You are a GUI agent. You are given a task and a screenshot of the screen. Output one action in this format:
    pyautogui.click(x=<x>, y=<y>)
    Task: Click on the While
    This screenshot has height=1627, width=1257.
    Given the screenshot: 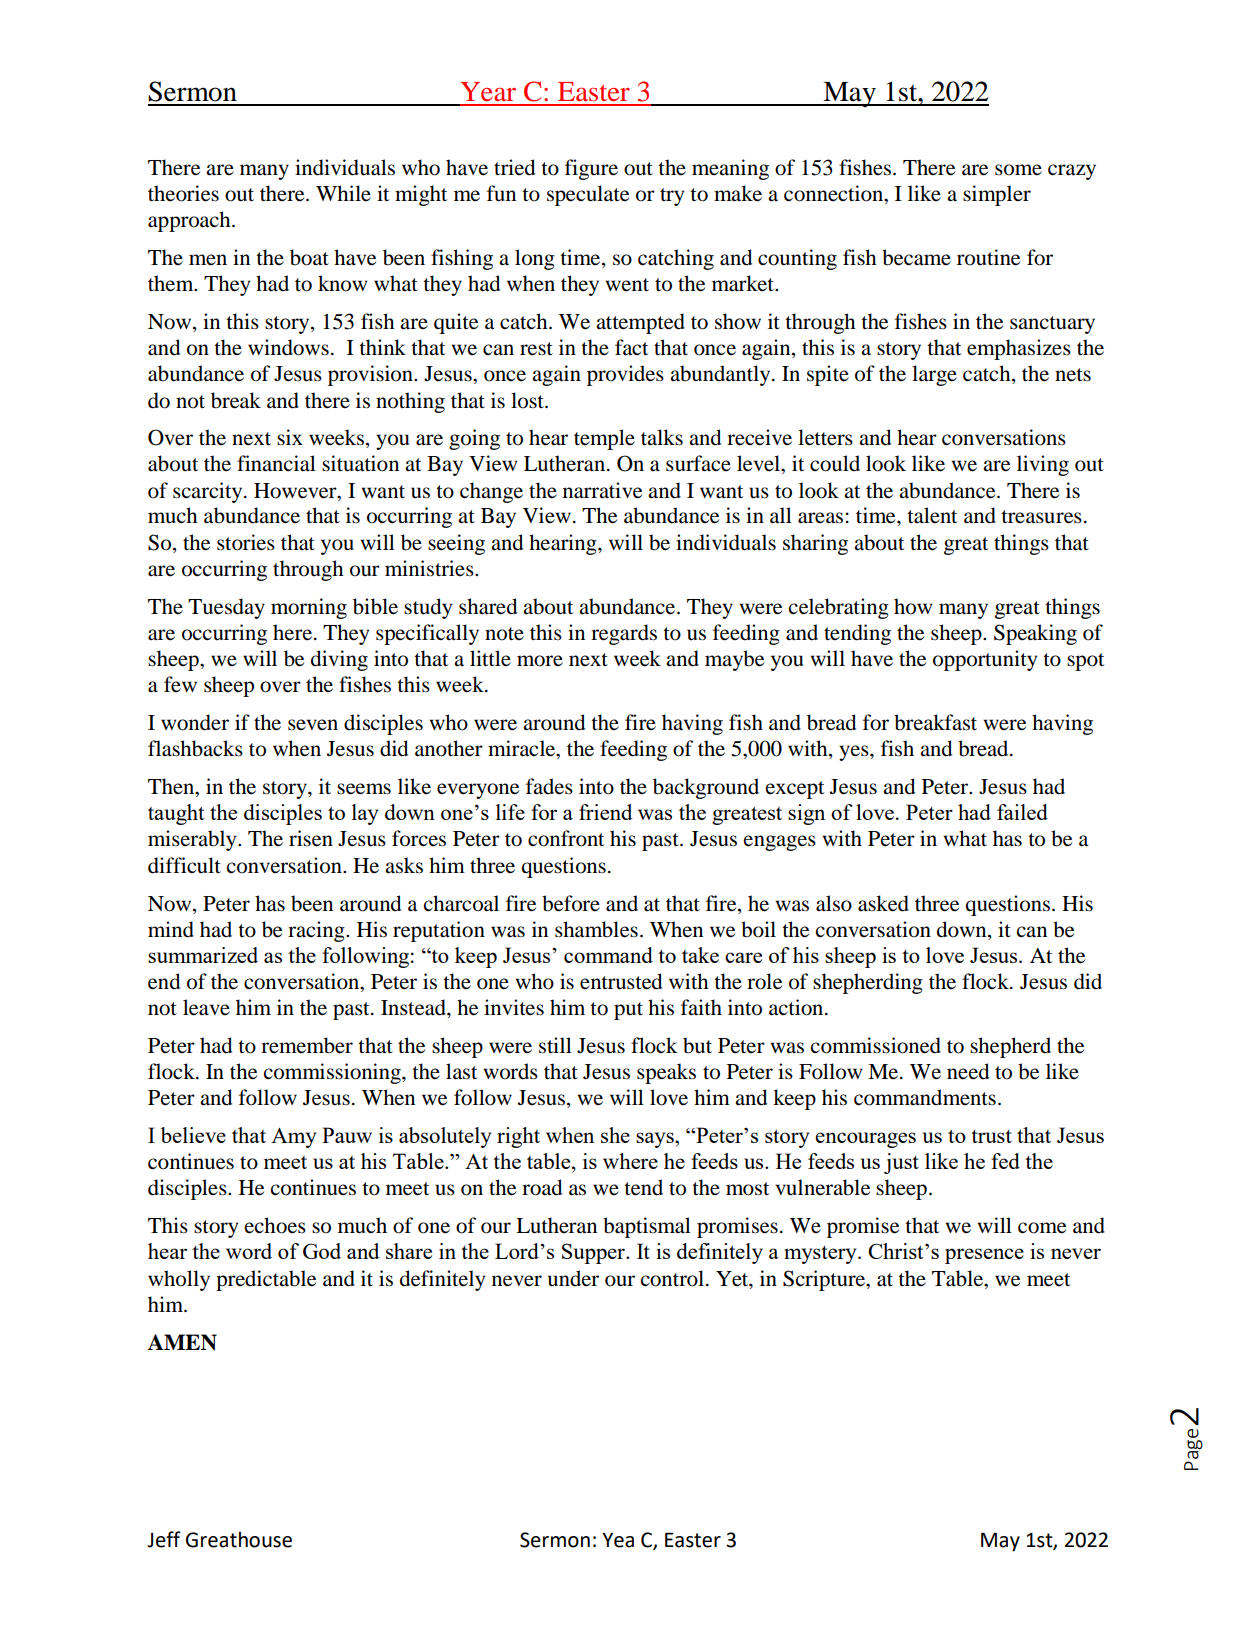 What is the action you would take?
    pyautogui.click(x=343, y=193)
